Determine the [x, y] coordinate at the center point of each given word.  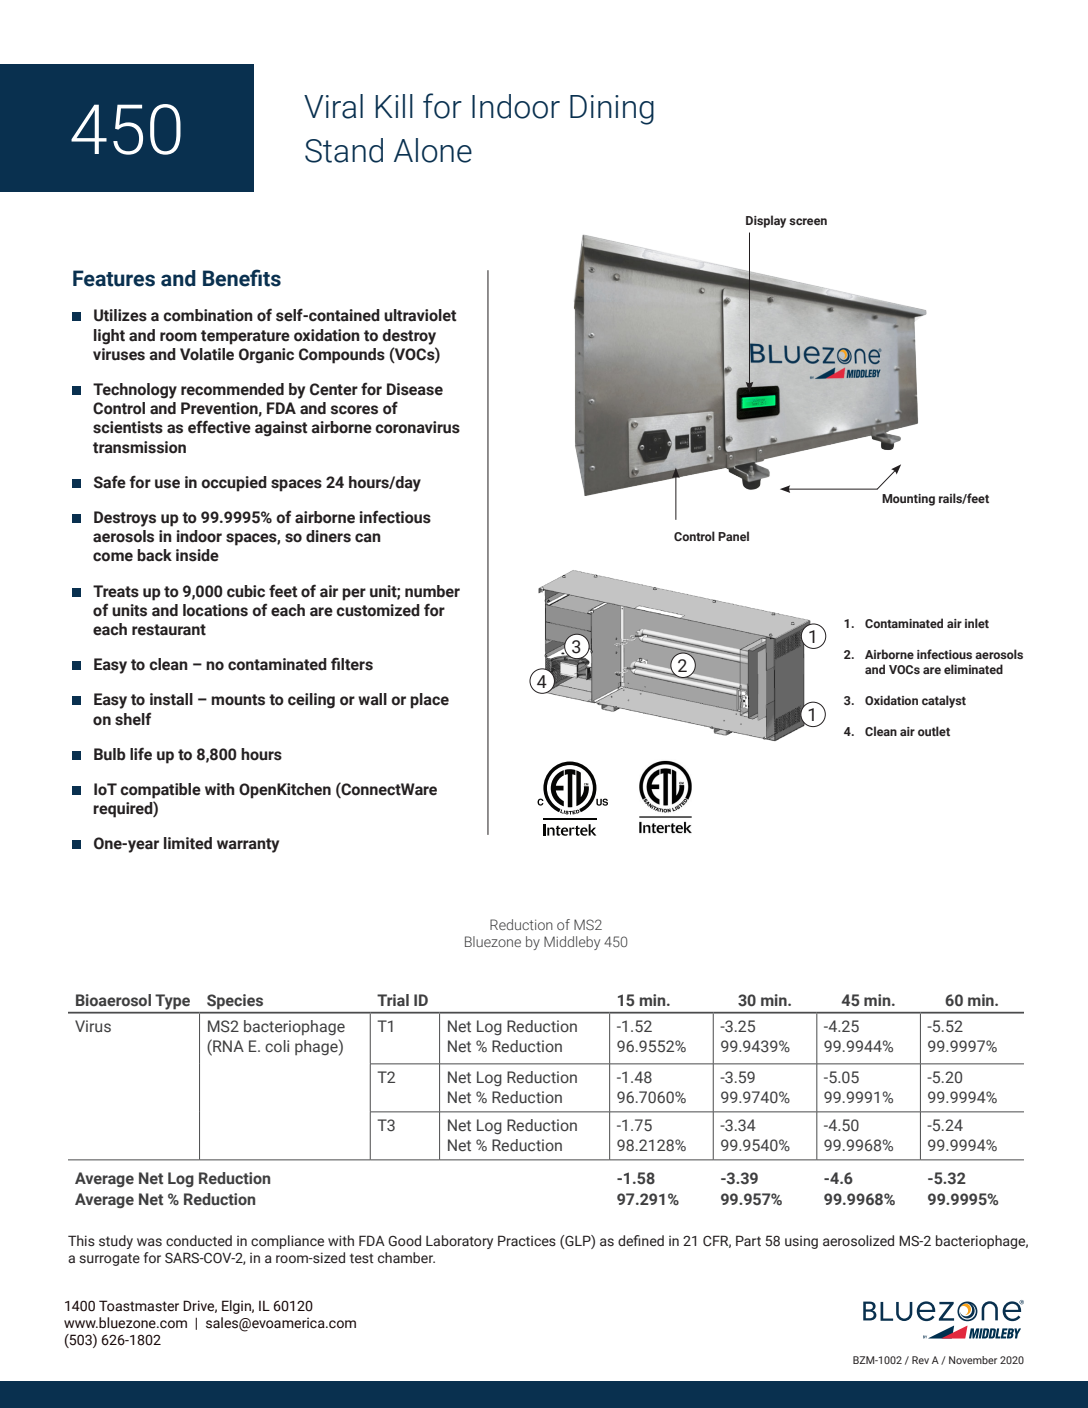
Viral [333, 106]
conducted [199, 1240]
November [973, 1360]
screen [808, 221]
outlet [934, 731]
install [171, 699]
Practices [527, 1241]
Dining [612, 110]
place [429, 701]
